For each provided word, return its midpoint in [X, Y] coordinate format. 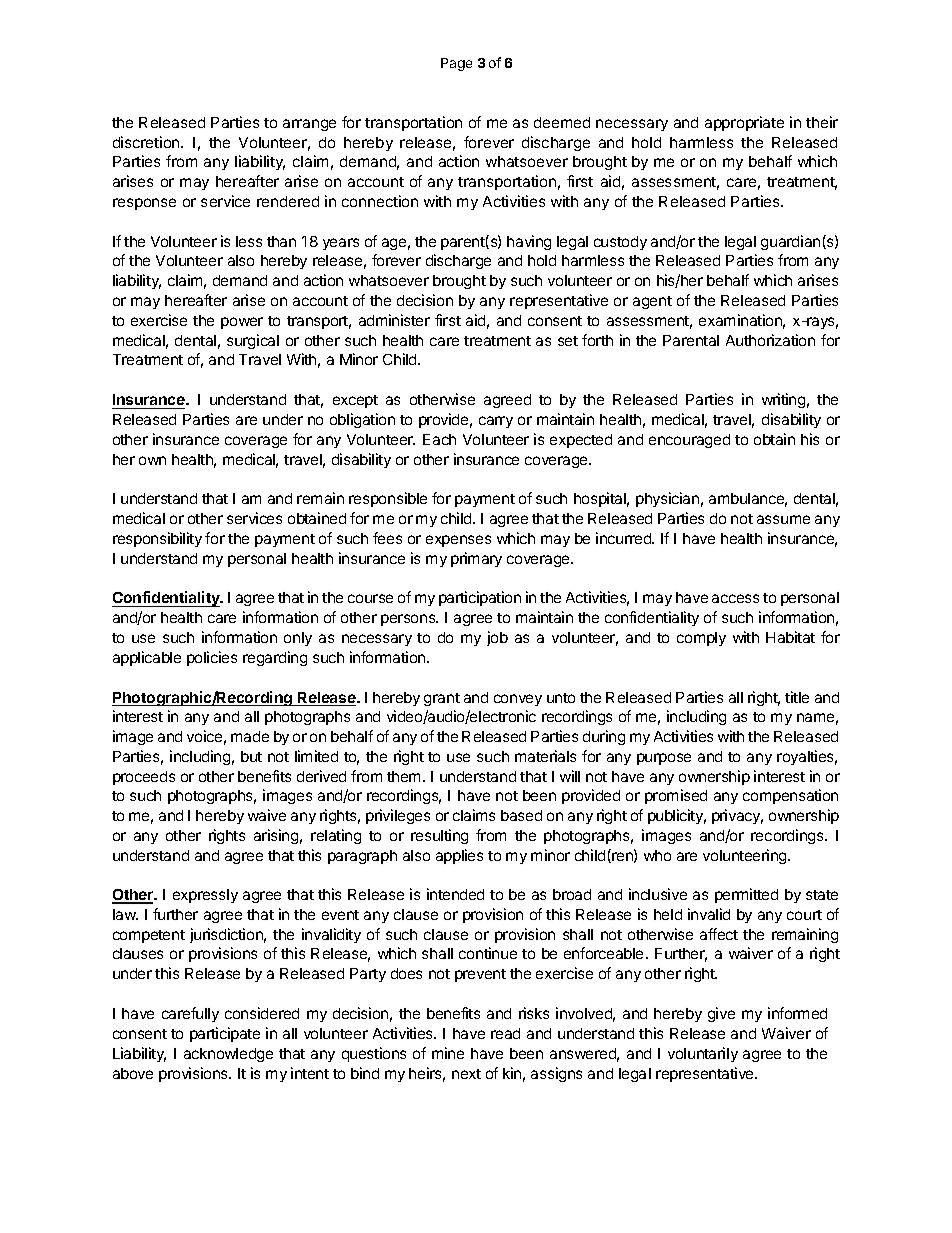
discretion [147, 142]
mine [448, 1053]
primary [476, 559]
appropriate [744, 123]
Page [456, 64]
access [735, 598]
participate [225, 1034]
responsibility [157, 539]
